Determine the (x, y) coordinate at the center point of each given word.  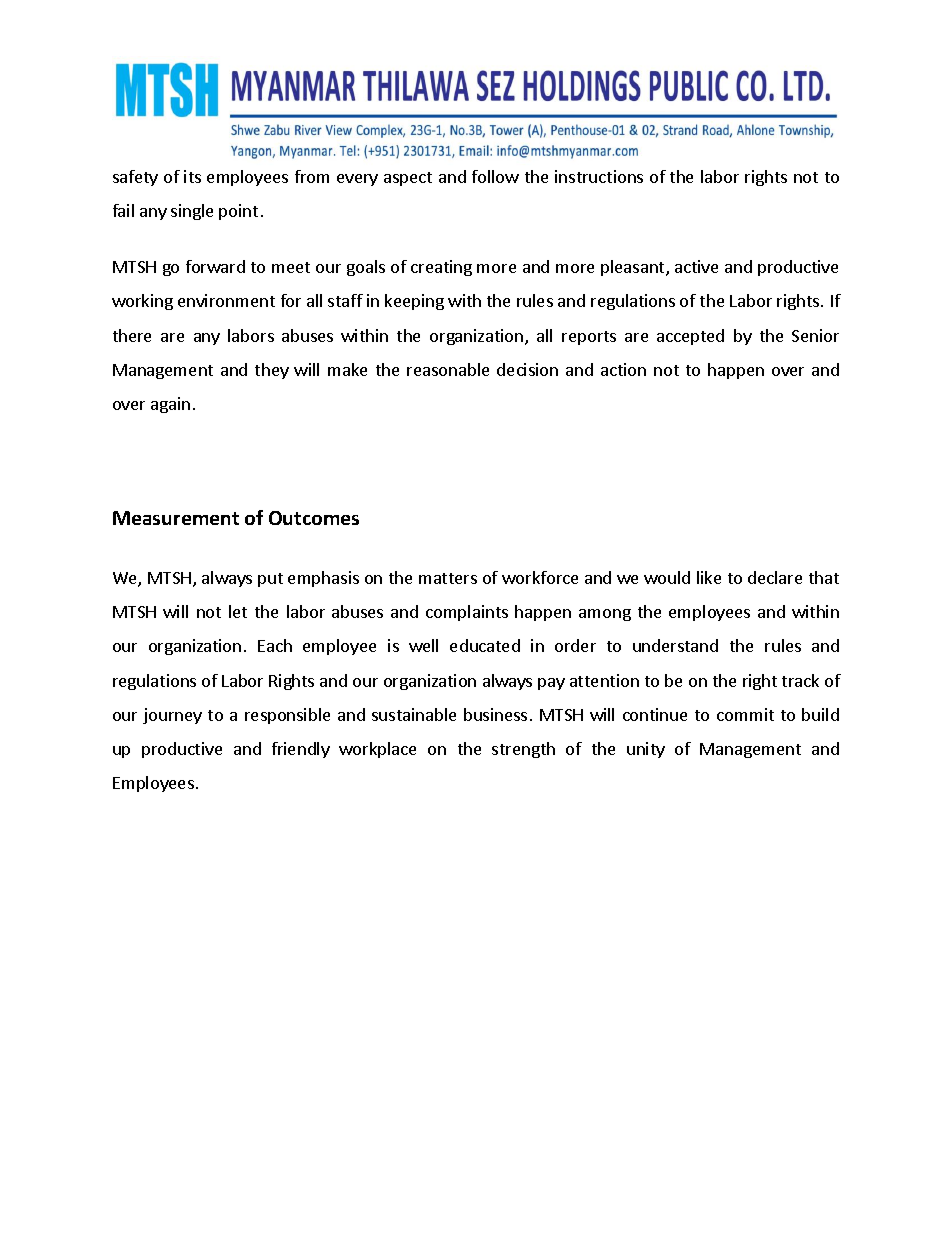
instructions (599, 176)
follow (495, 176)
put (270, 580)
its (192, 176)
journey (172, 716)
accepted (690, 337)
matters (448, 578)
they (272, 371)
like (709, 577)
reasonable (448, 369)
